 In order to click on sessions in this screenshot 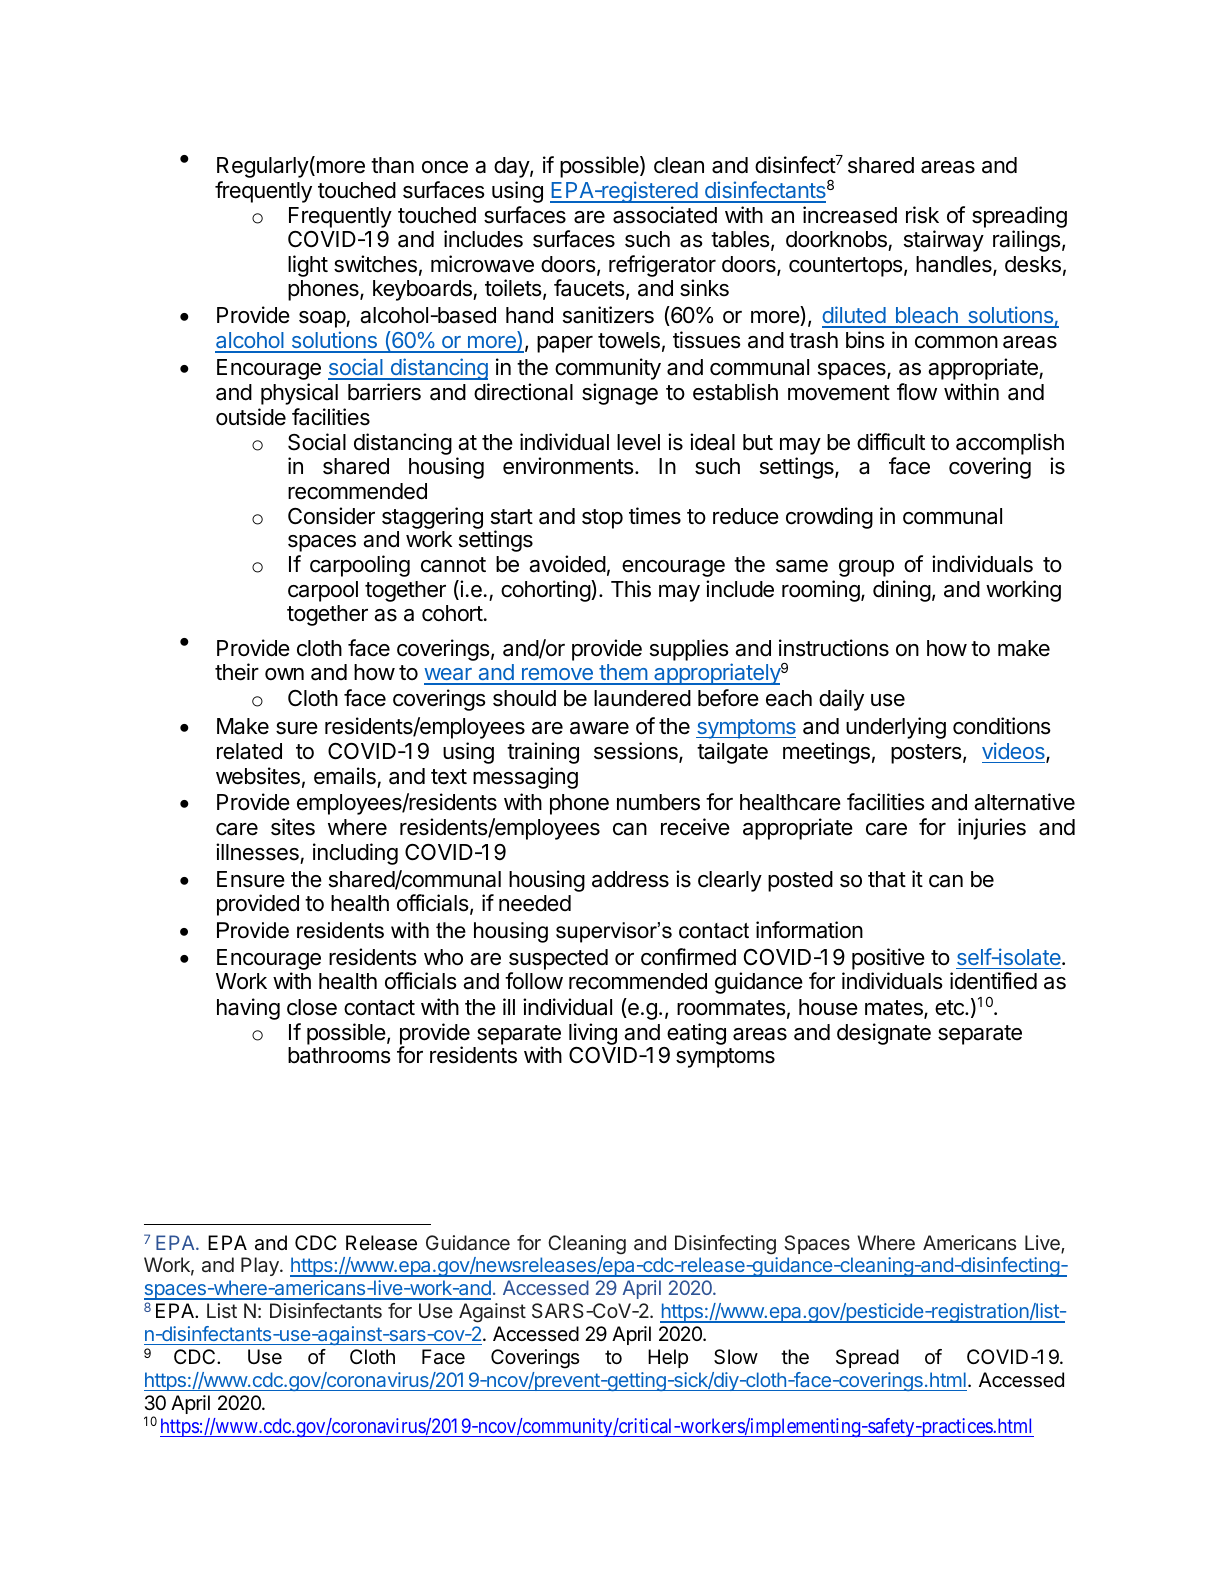, I will do `click(637, 752)`.
